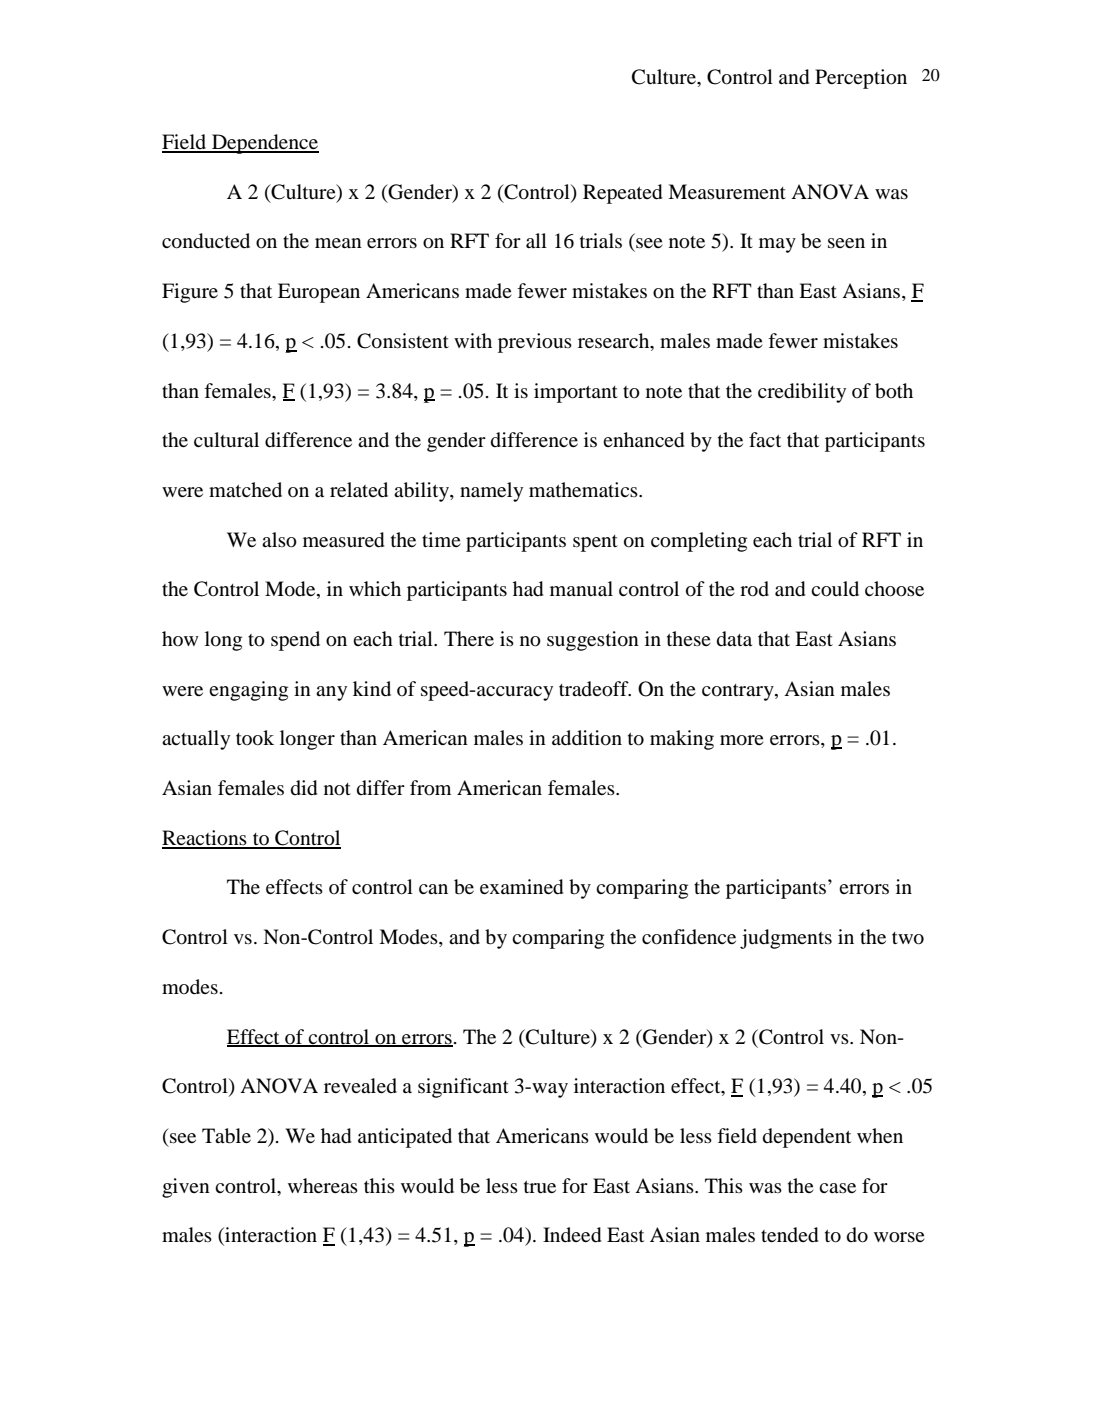  Describe the element at coordinates (861, 79) in the screenshot. I see `Perception` at that location.
